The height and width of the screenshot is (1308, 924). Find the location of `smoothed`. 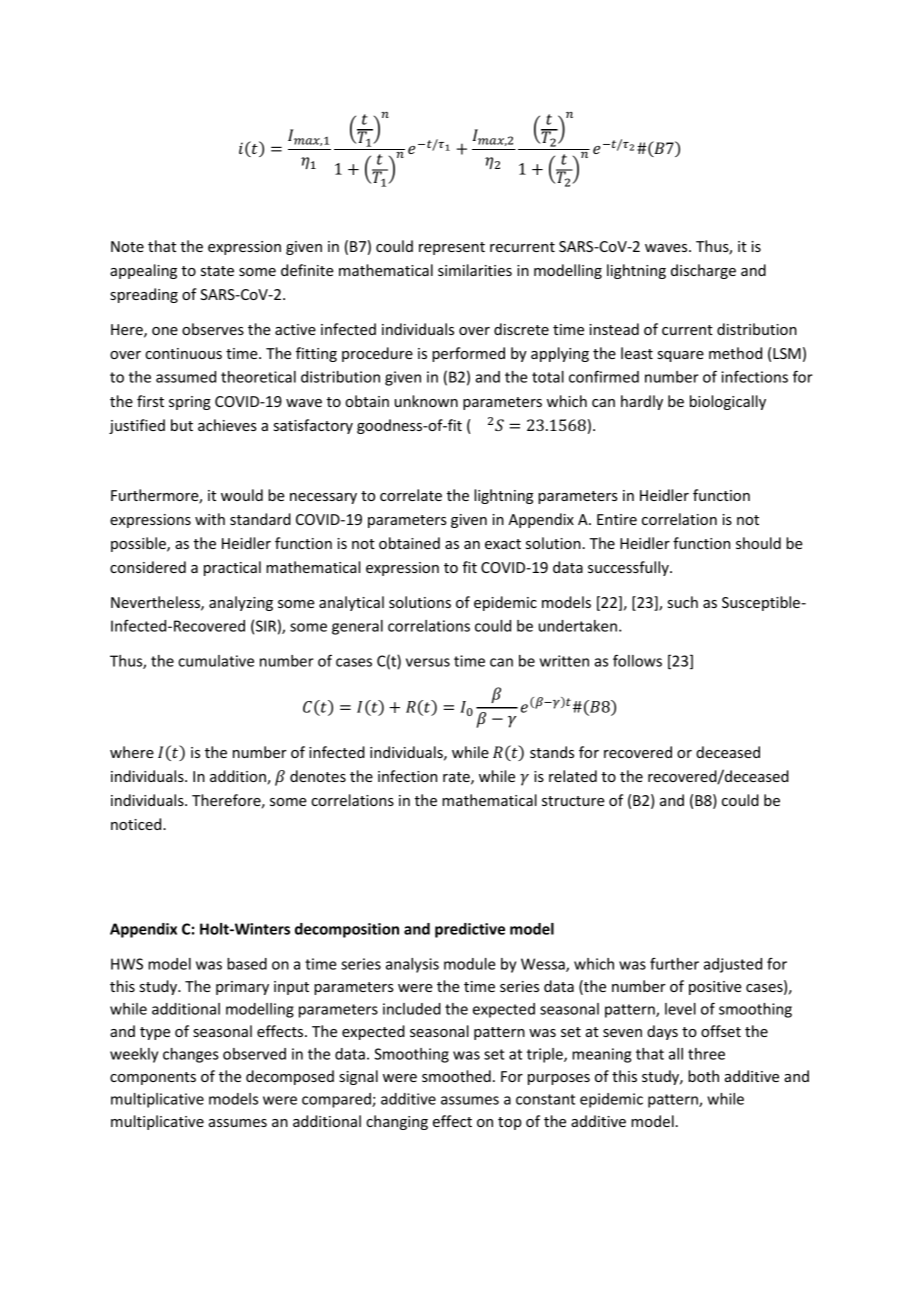

smoothed is located at coordinates (456, 1076).
